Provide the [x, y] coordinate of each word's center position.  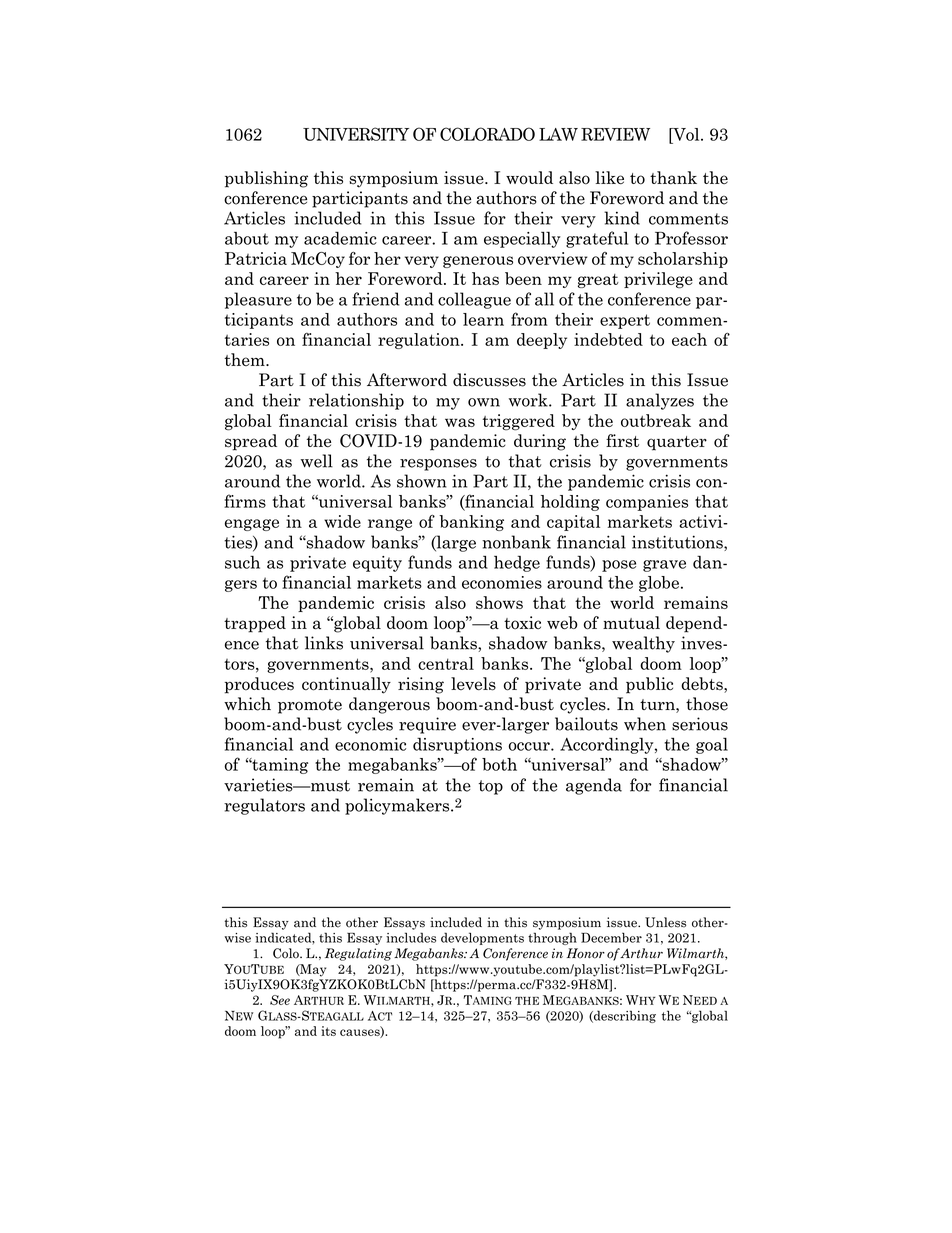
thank [673, 178]
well [317, 461]
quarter [677, 443]
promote [310, 706]
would [529, 178]
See [280, 1000]
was [460, 422]
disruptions [457, 746]
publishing [266, 179]
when [645, 724]
